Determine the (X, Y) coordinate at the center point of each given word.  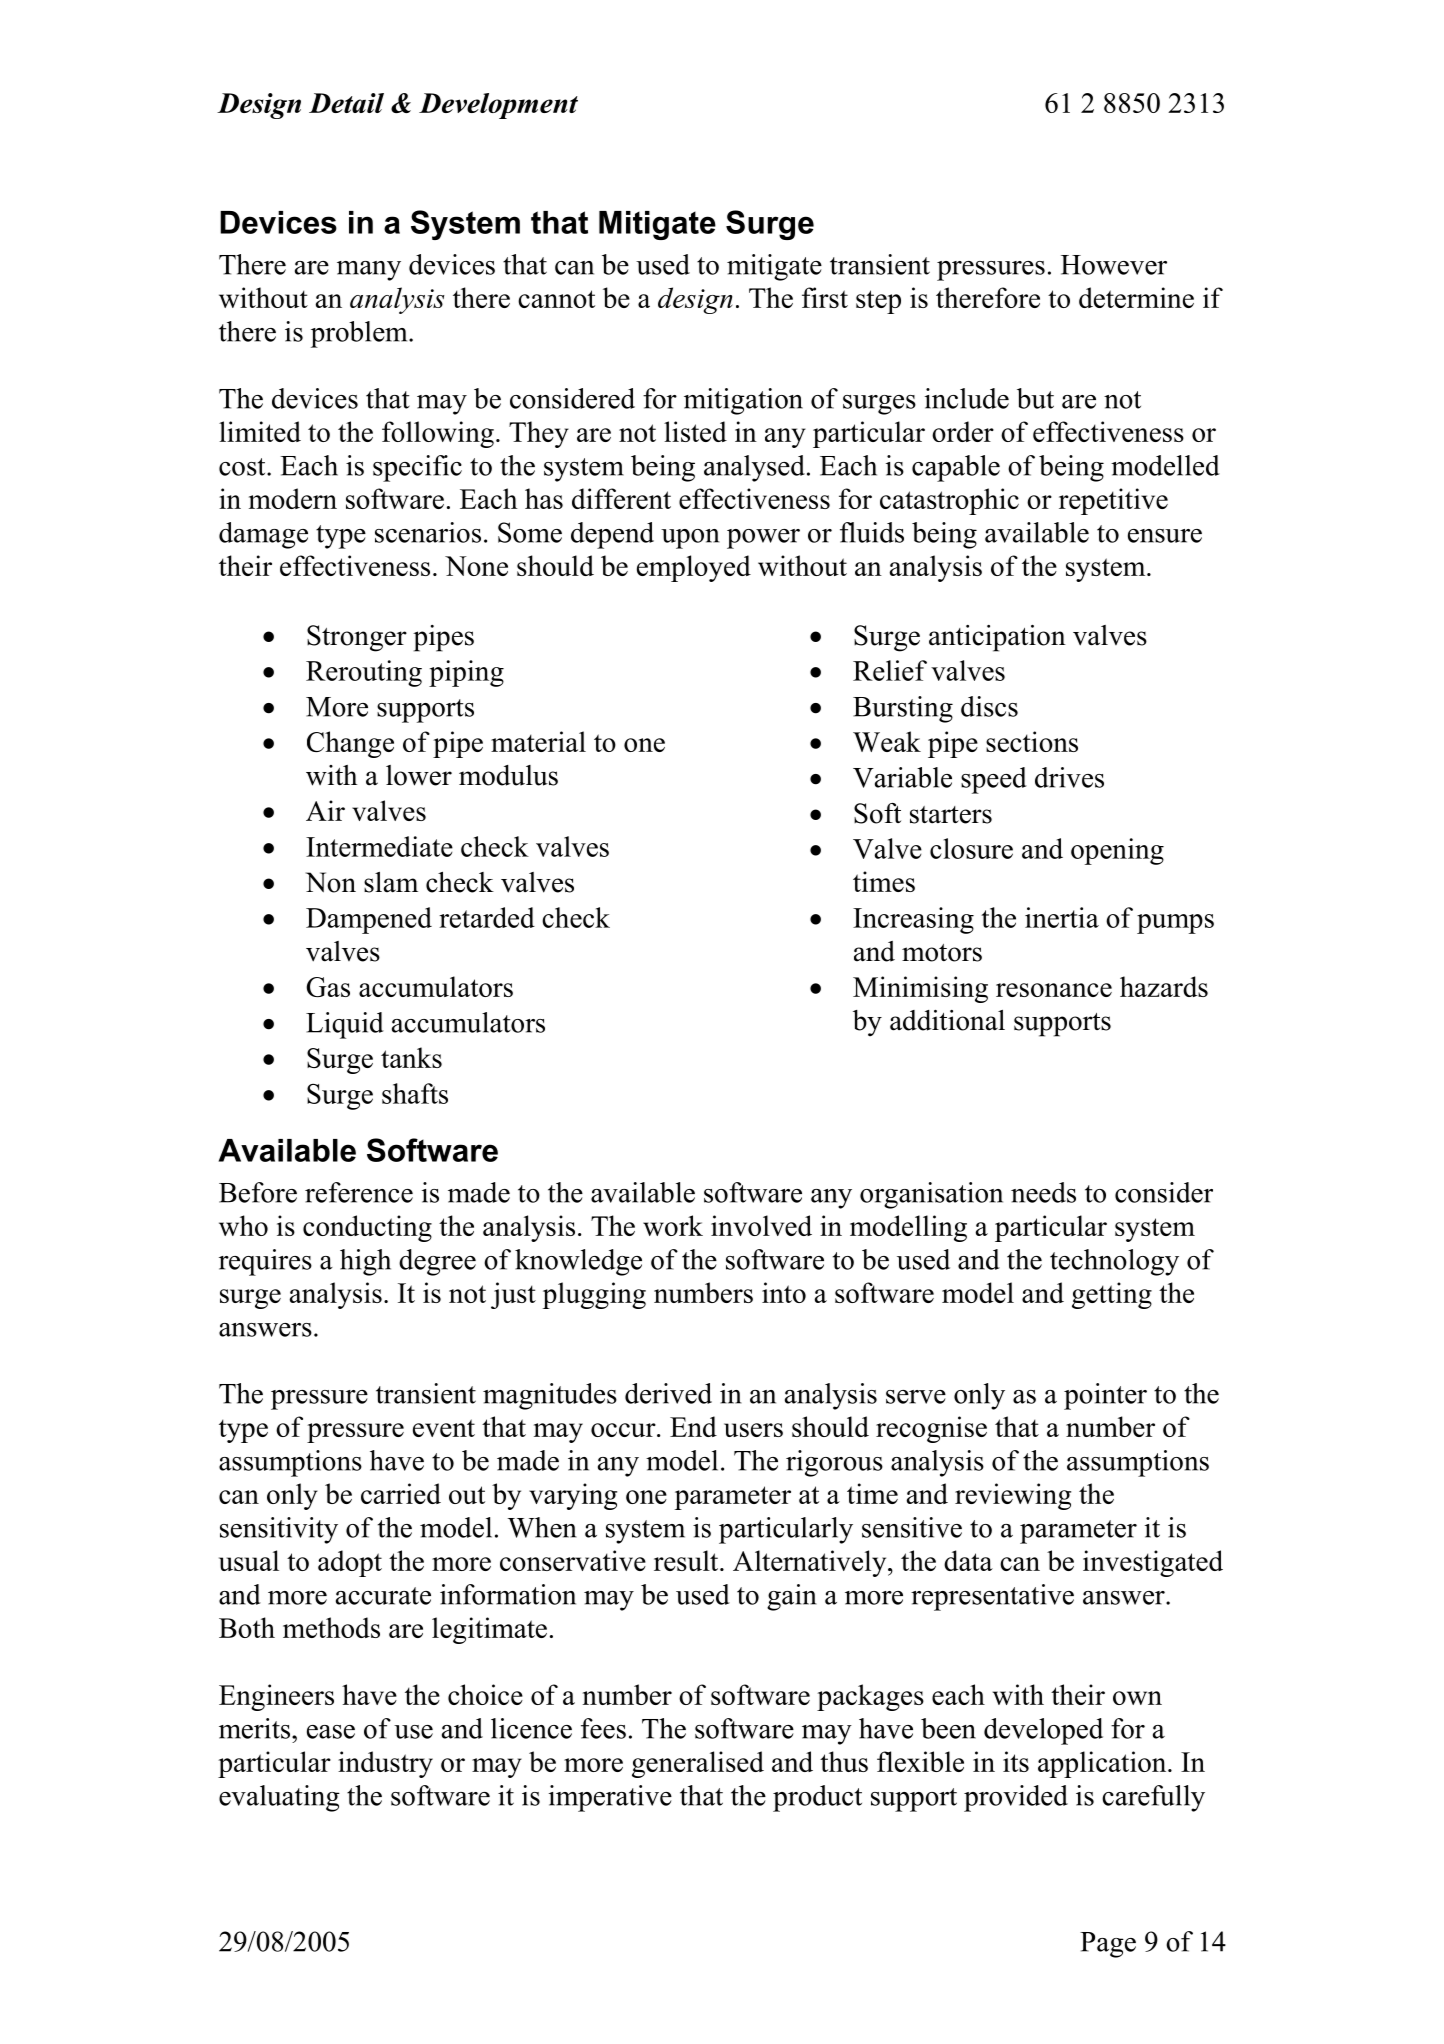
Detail (346, 103)
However (1114, 265)
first (825, 297)
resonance (1054, 990)
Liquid (345, 1025)
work (673, 1225)
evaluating (279, 1798)
